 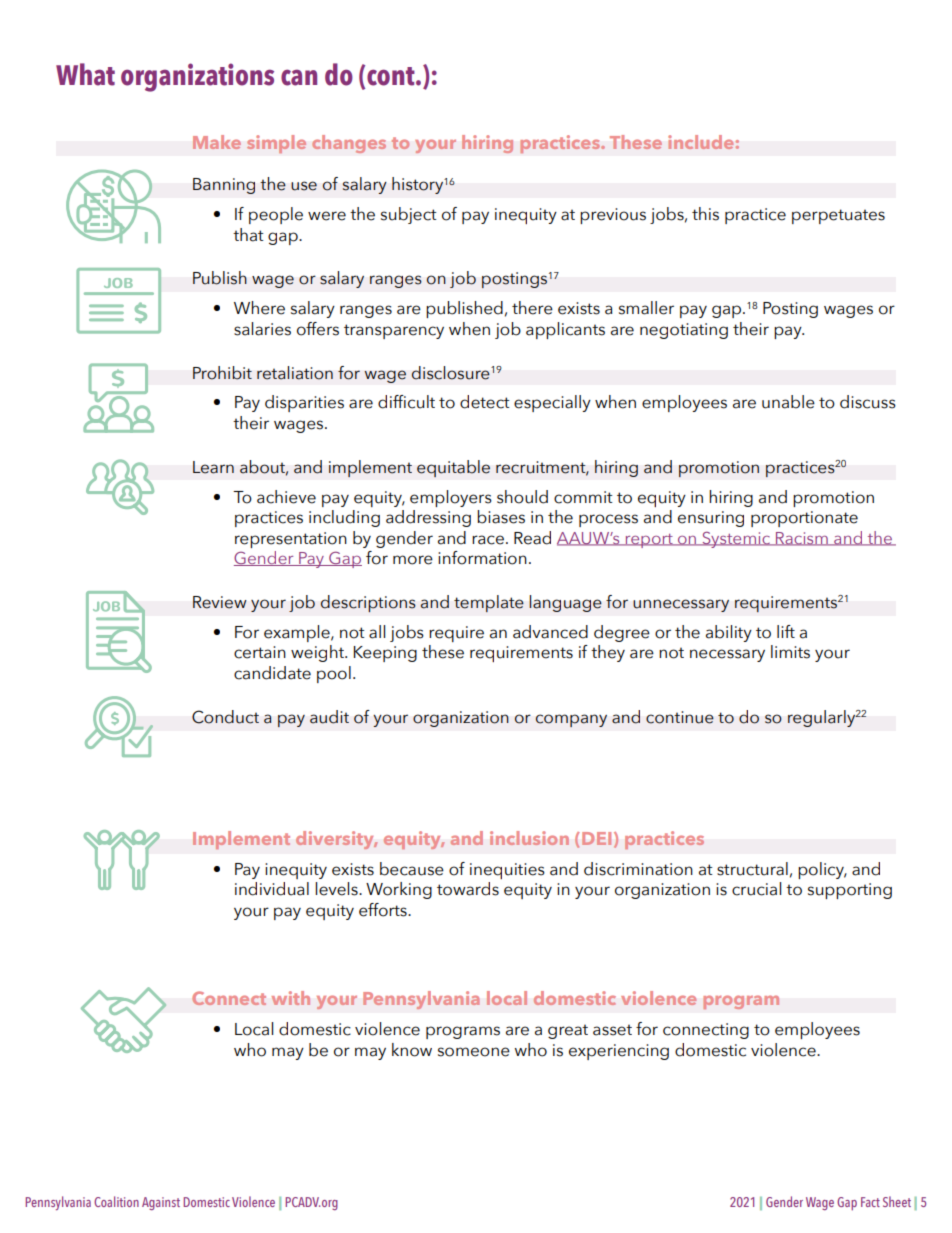 I want to click on Make, so click(x=217, y=142).
